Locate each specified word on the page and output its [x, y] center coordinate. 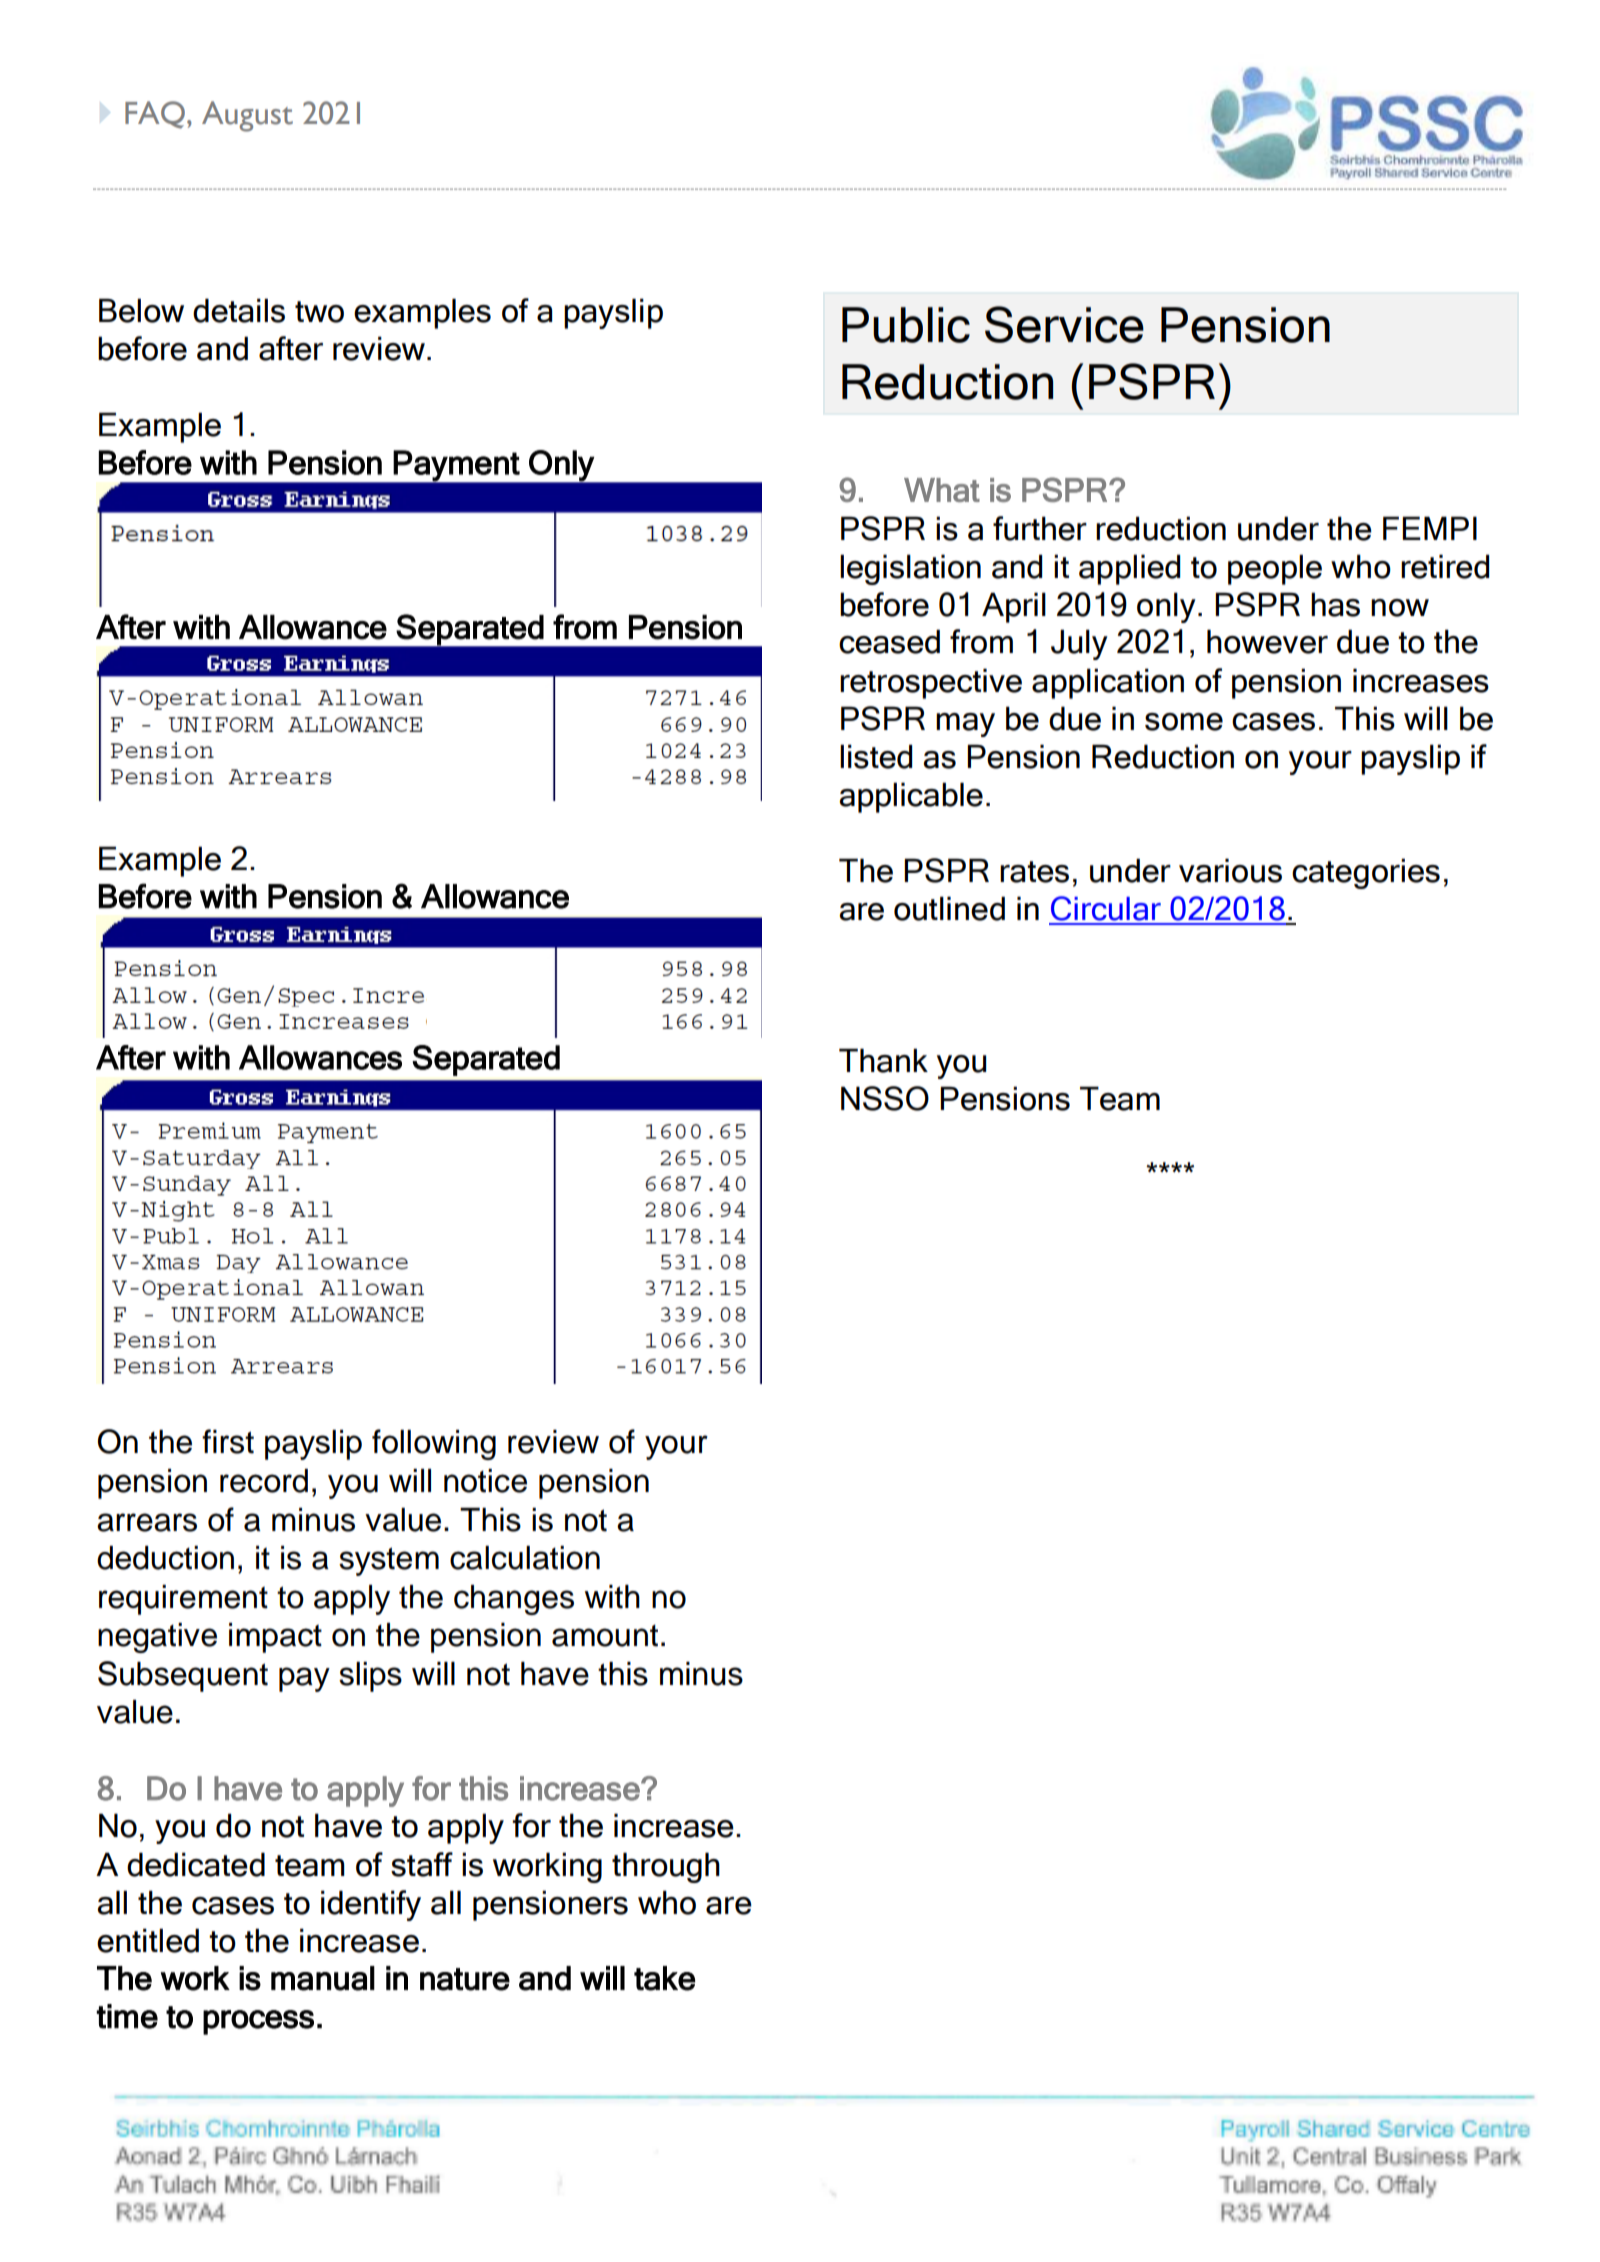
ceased [889, 641]
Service [1064, 324]
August [247, 116]
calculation [525, 1558]
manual [323, 1978]
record [264, 1481]
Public [906, 325]
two [319, 312]
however [1267, 641]
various [1230, 870]
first [228, 1441]
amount [605, 1635]
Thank [883, 1060]
